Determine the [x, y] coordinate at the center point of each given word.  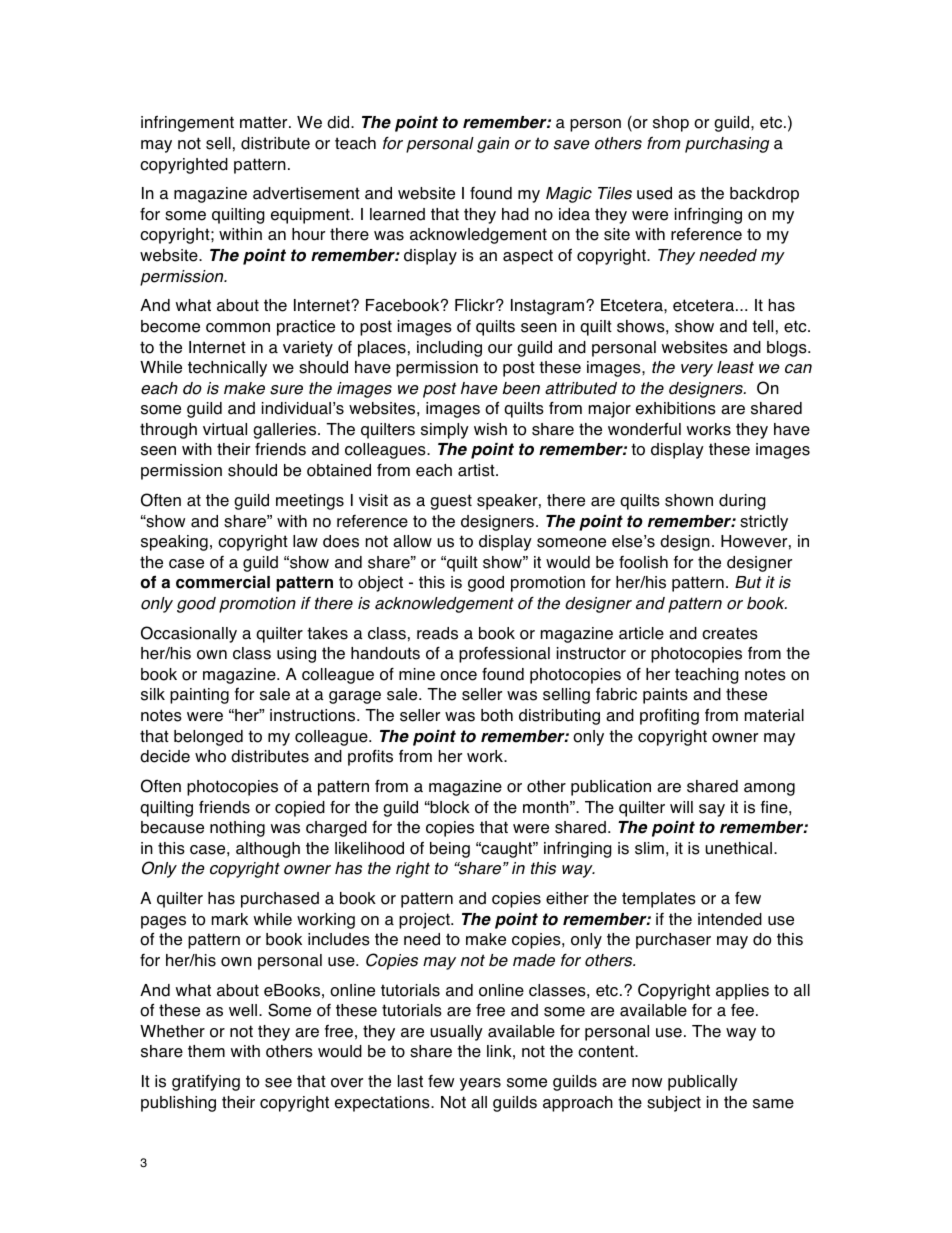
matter [265, 122]
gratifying [206, 1083]
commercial [223, 582]
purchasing [727, 145]
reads [437, 633]
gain [493, 145]
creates [730, 633]
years [480, 1084]
